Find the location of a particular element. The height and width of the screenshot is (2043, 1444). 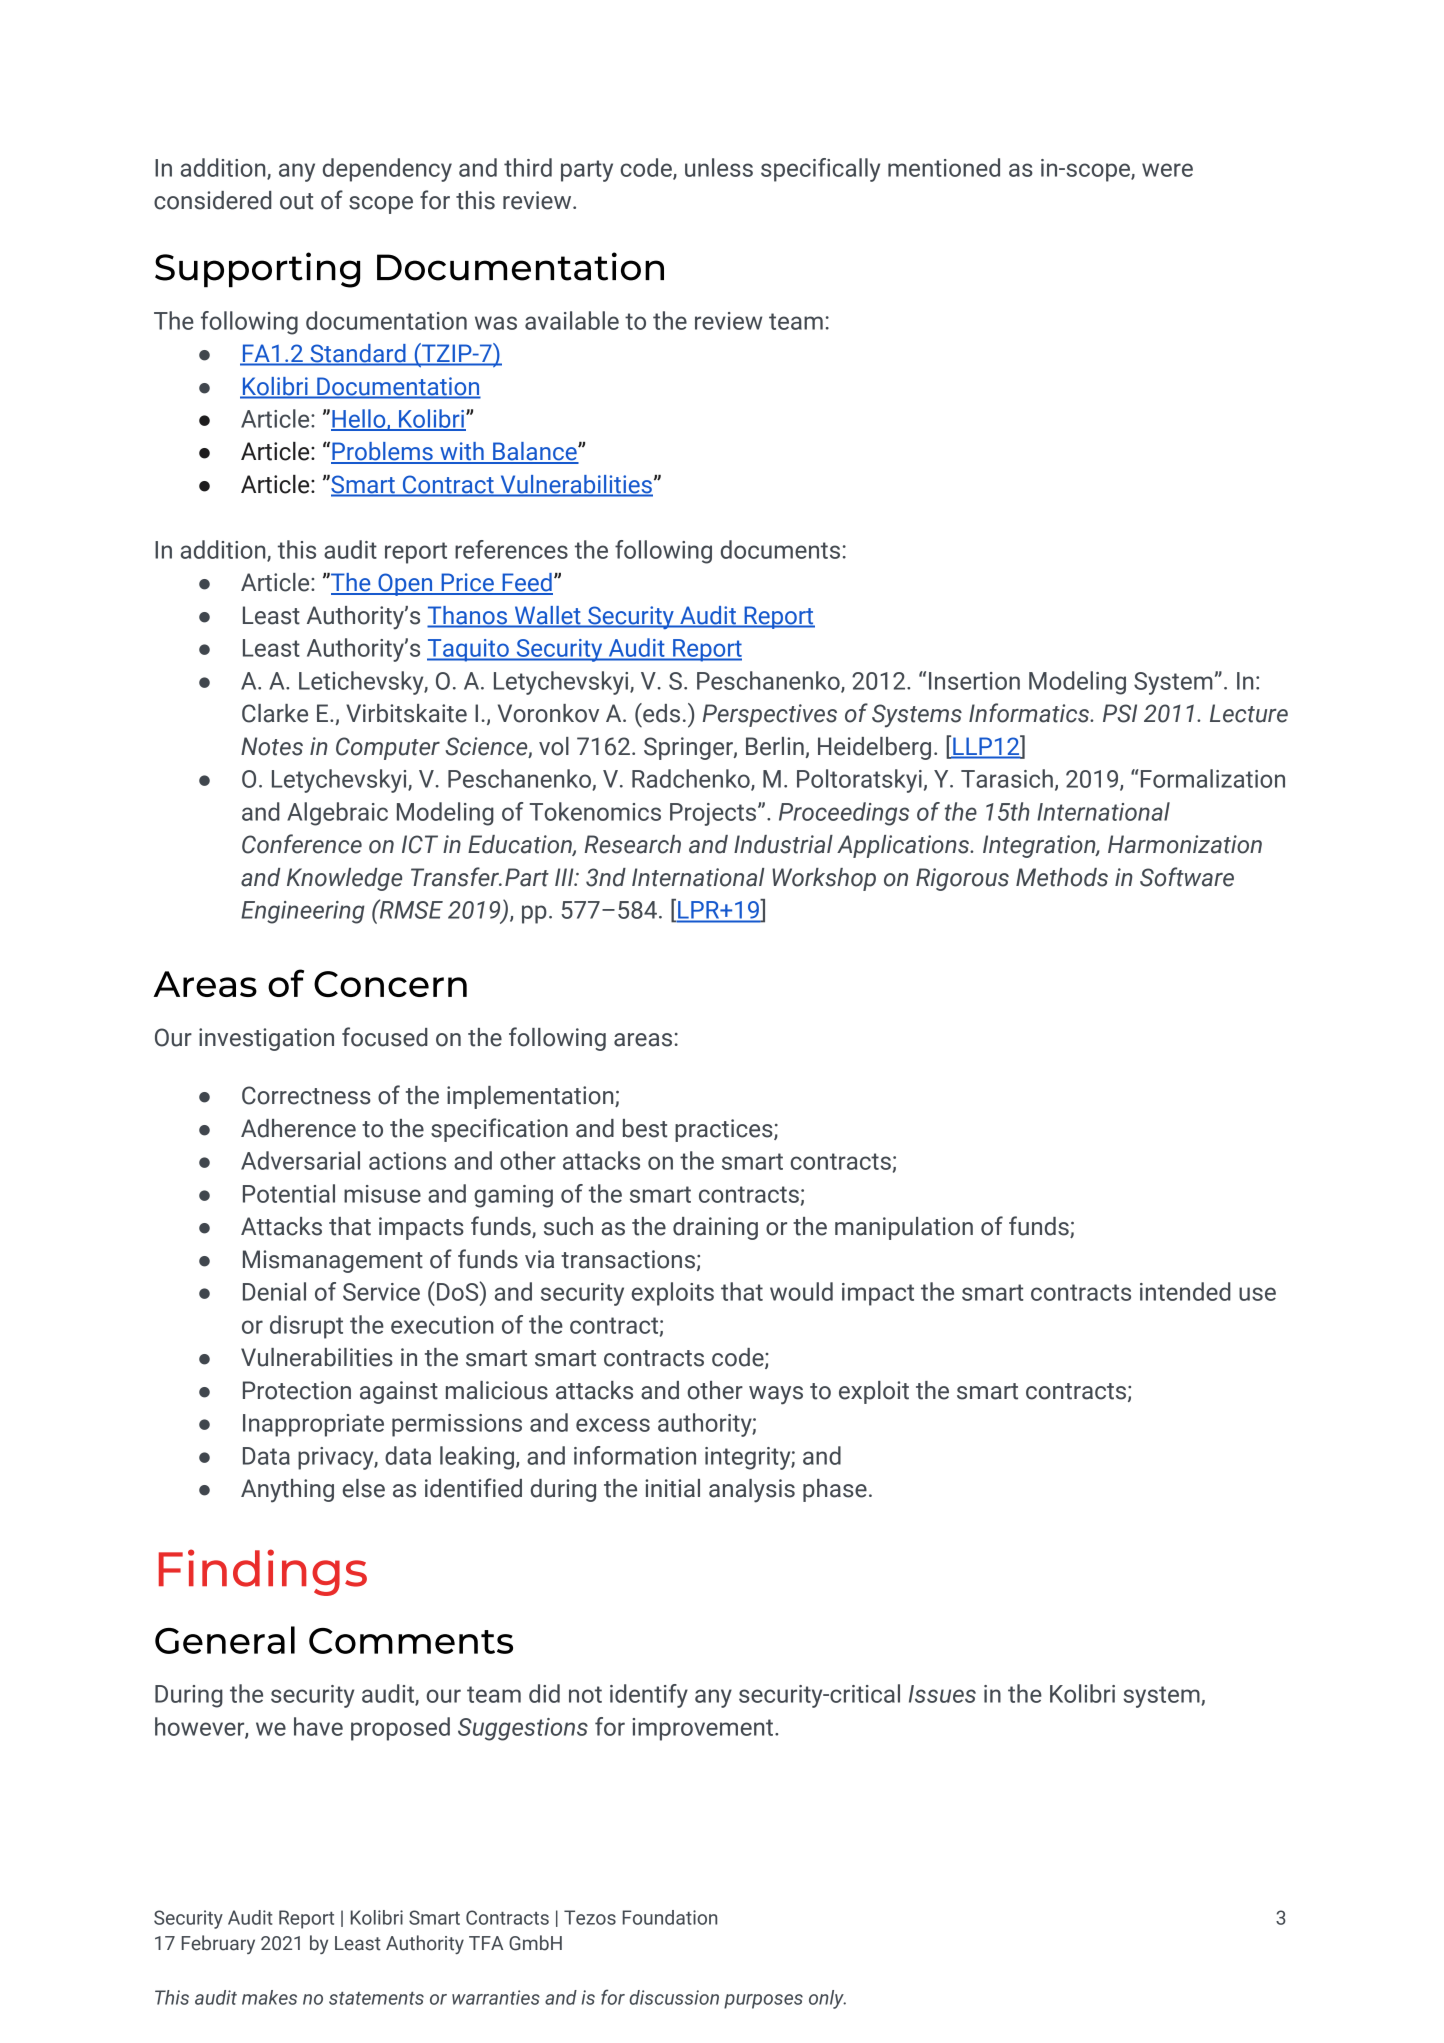

only is located at coordinates (827, 1999).
